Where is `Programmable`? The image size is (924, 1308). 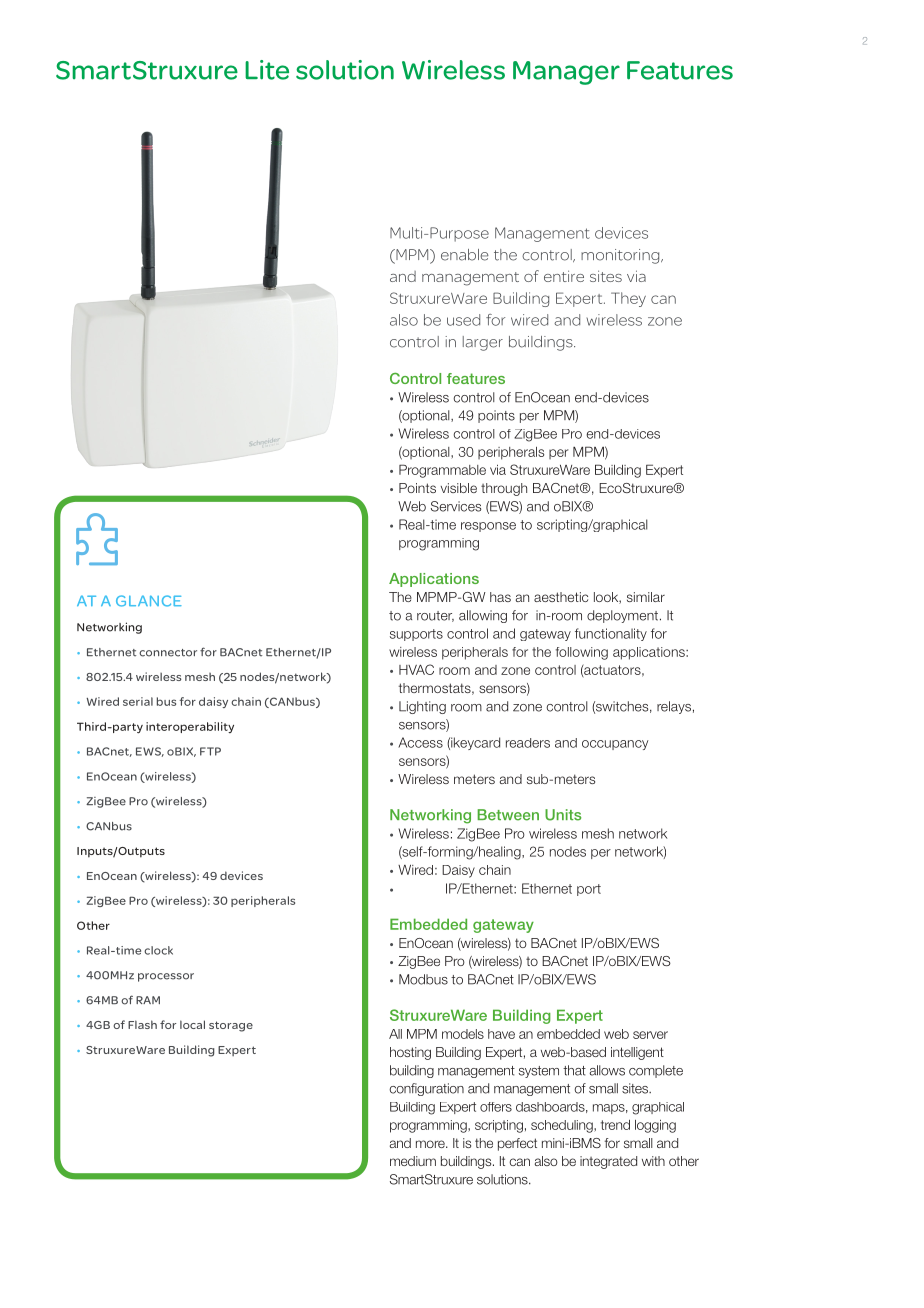
Programmable is located at coordinates (442, 471).
